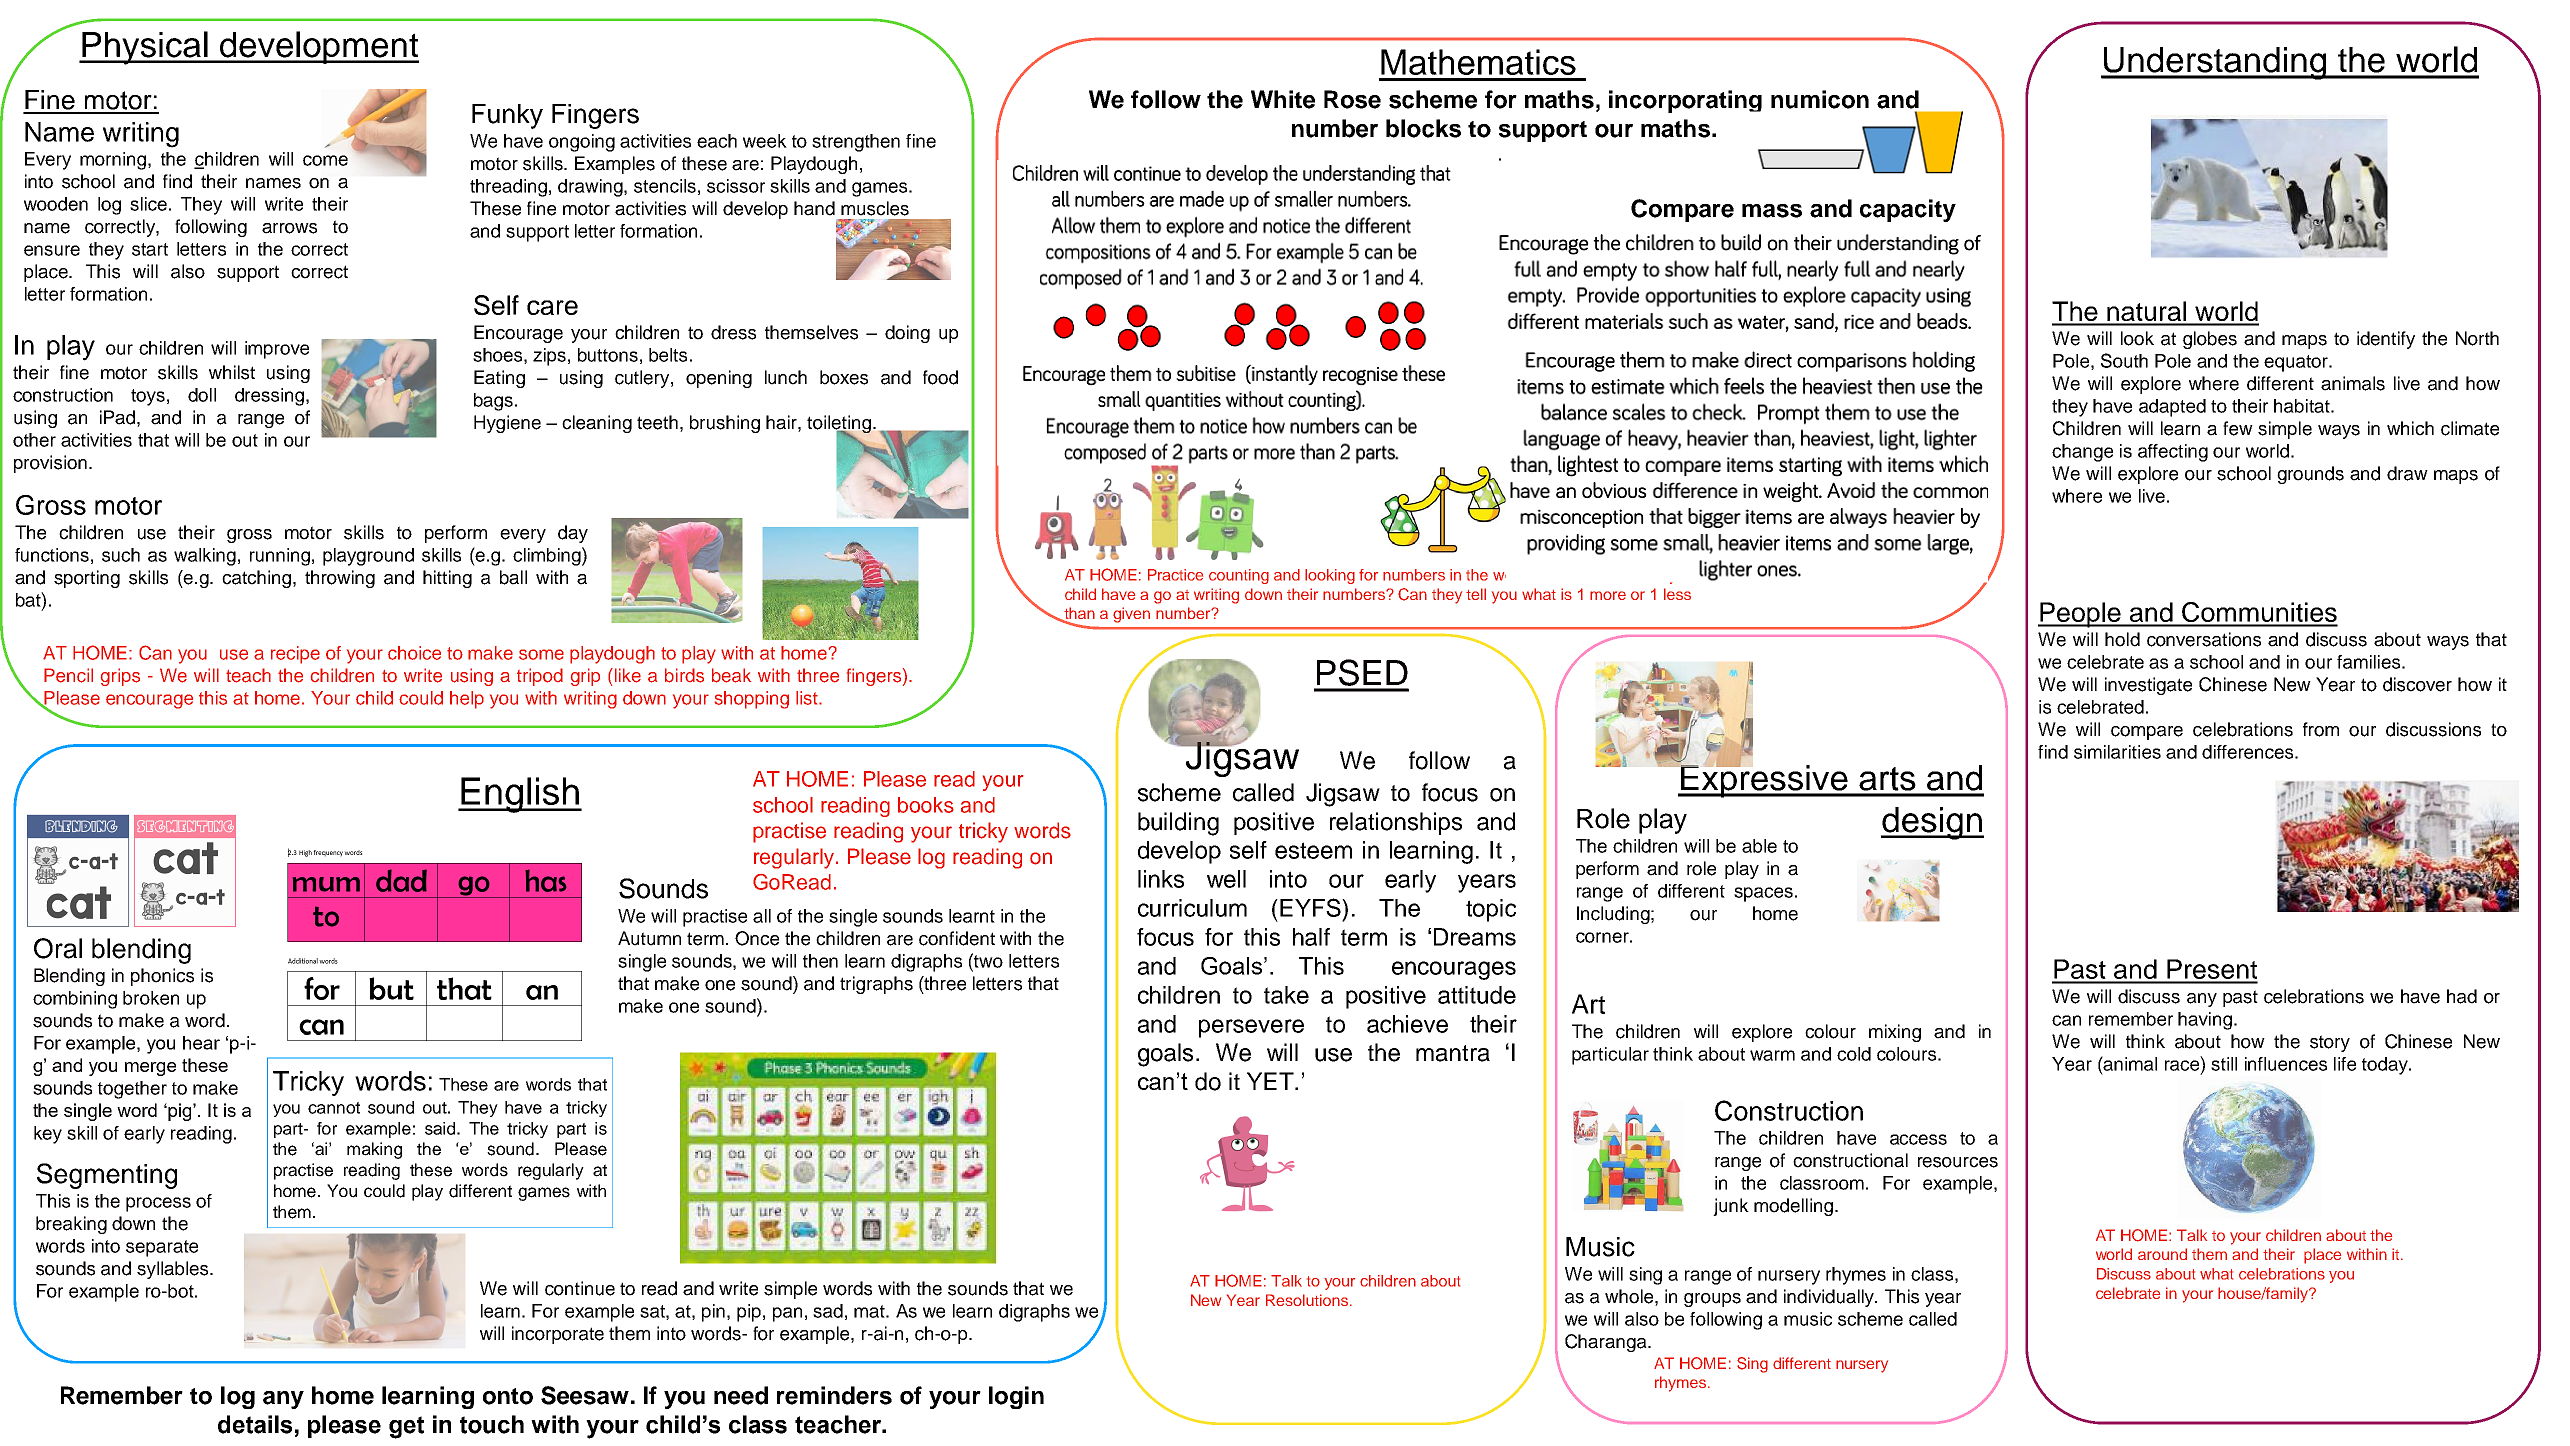 The height and width of the screenshot is (1446, 2570). Describe the element at coordinates (255, 1424) in the screenshot. I see `details` at that location.
